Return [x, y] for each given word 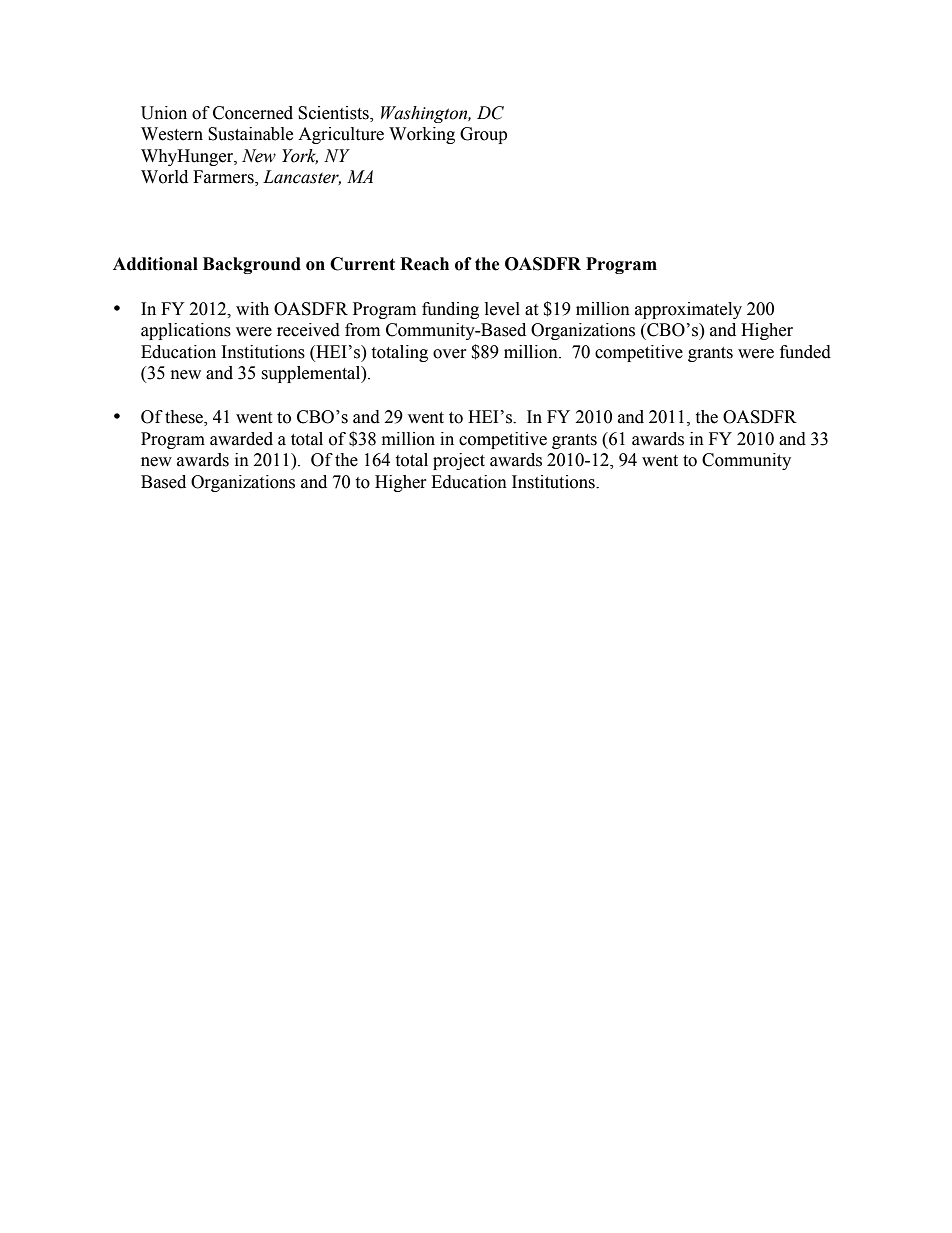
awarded [241, 439]
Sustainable [250, 134]
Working [422, 135]
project [459, 461]
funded [805, 352]
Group [483, 135]
